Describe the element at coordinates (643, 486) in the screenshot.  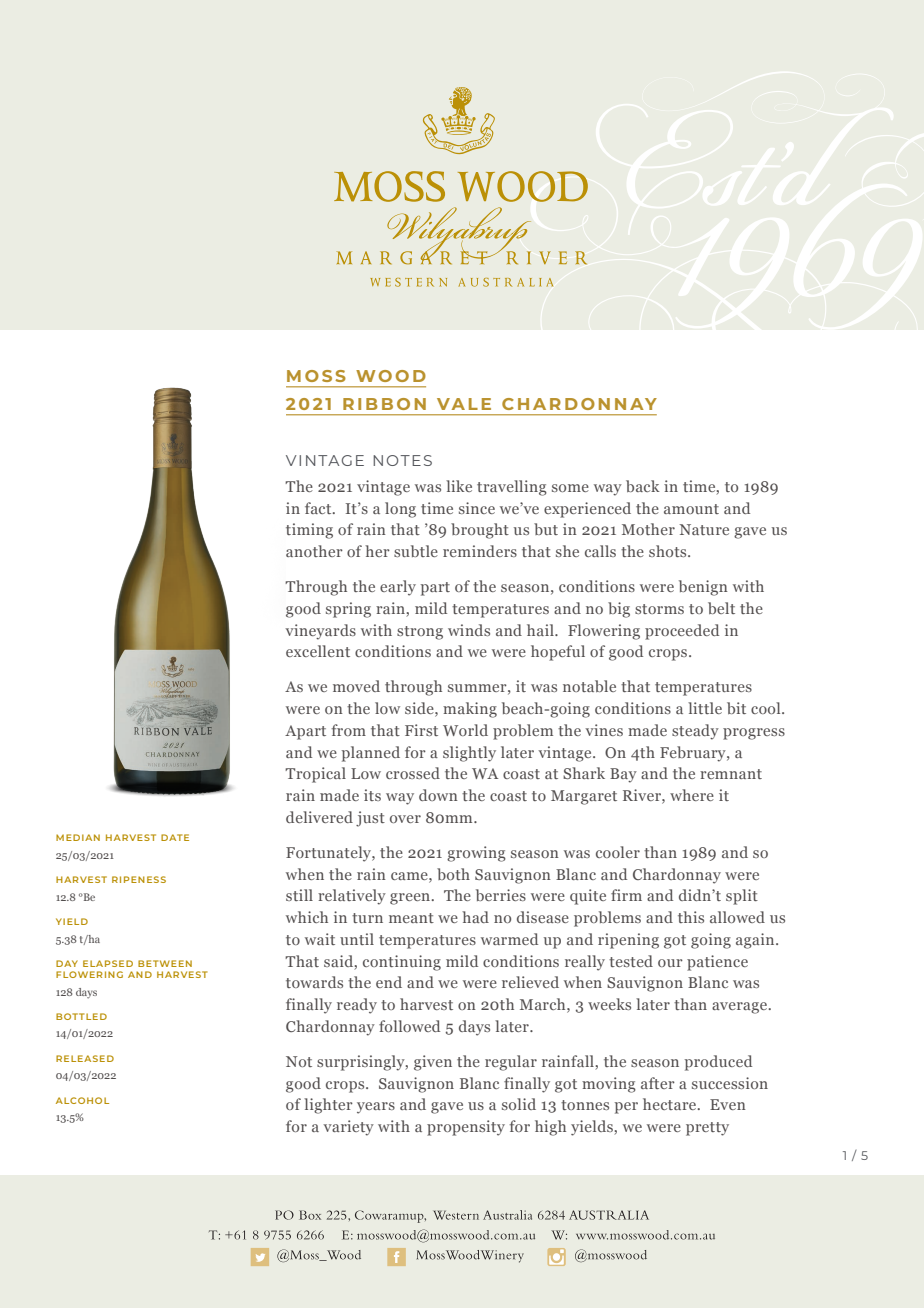
I see `back` at that location.
